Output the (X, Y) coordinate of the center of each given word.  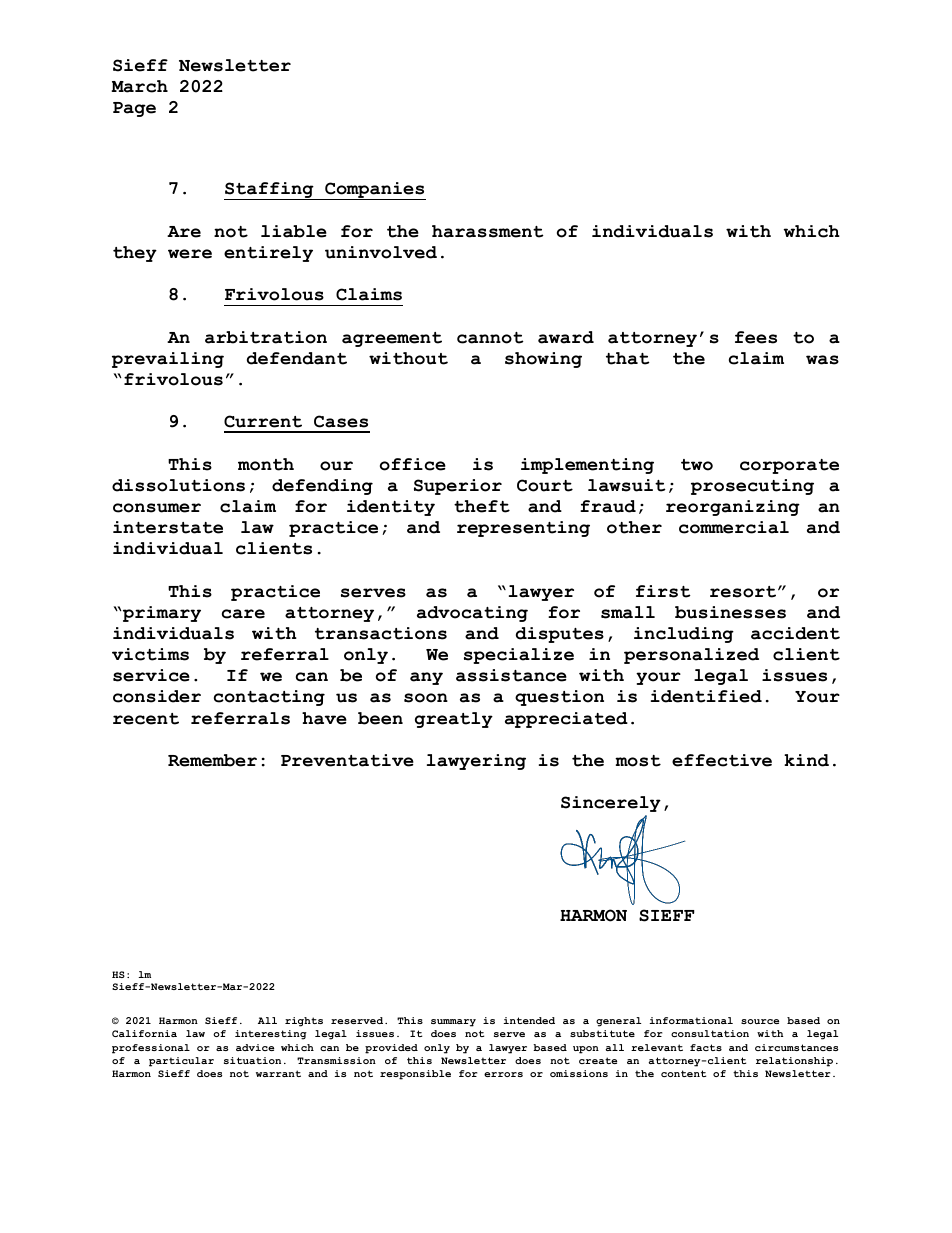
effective (722, 760)
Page (134, 109)
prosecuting (752, 487)
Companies (374, 191)
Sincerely (611, 804)
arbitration (266, 337)
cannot (490, 338)
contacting (269, 698)
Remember (212, 760)
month (266, 464)
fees (756, 337)
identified (706, 696)
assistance (511, 675)
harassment (488, 231)
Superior (458, 487)
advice (255, 1047)
